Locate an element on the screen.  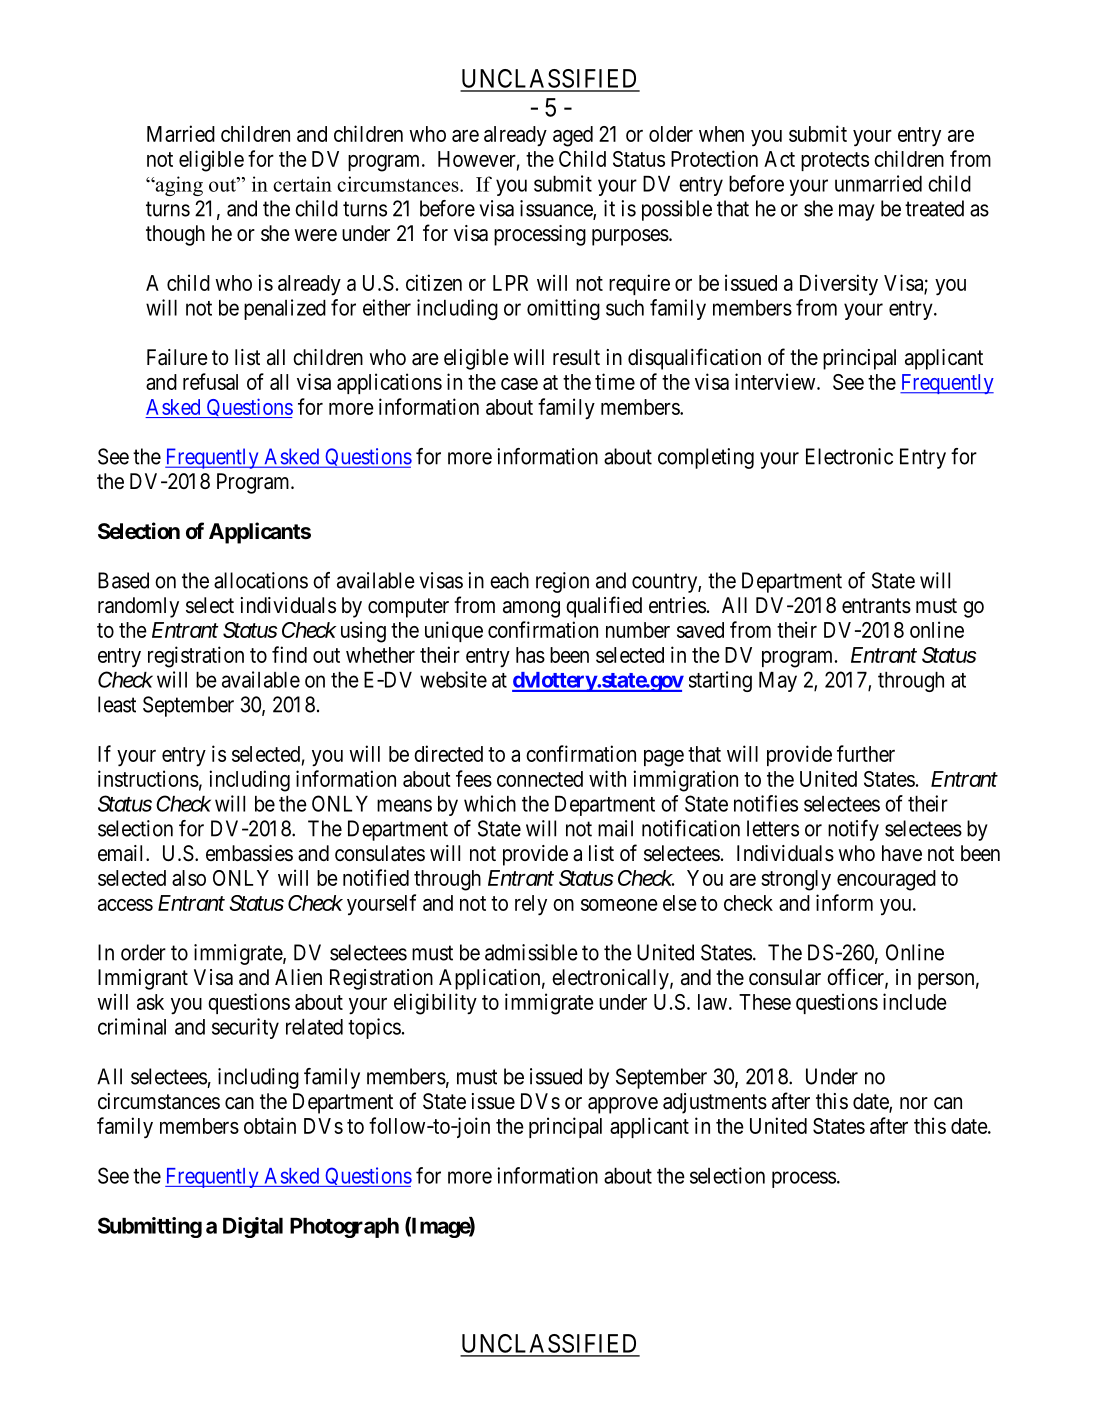
case is located at coordinates (519, 384).
